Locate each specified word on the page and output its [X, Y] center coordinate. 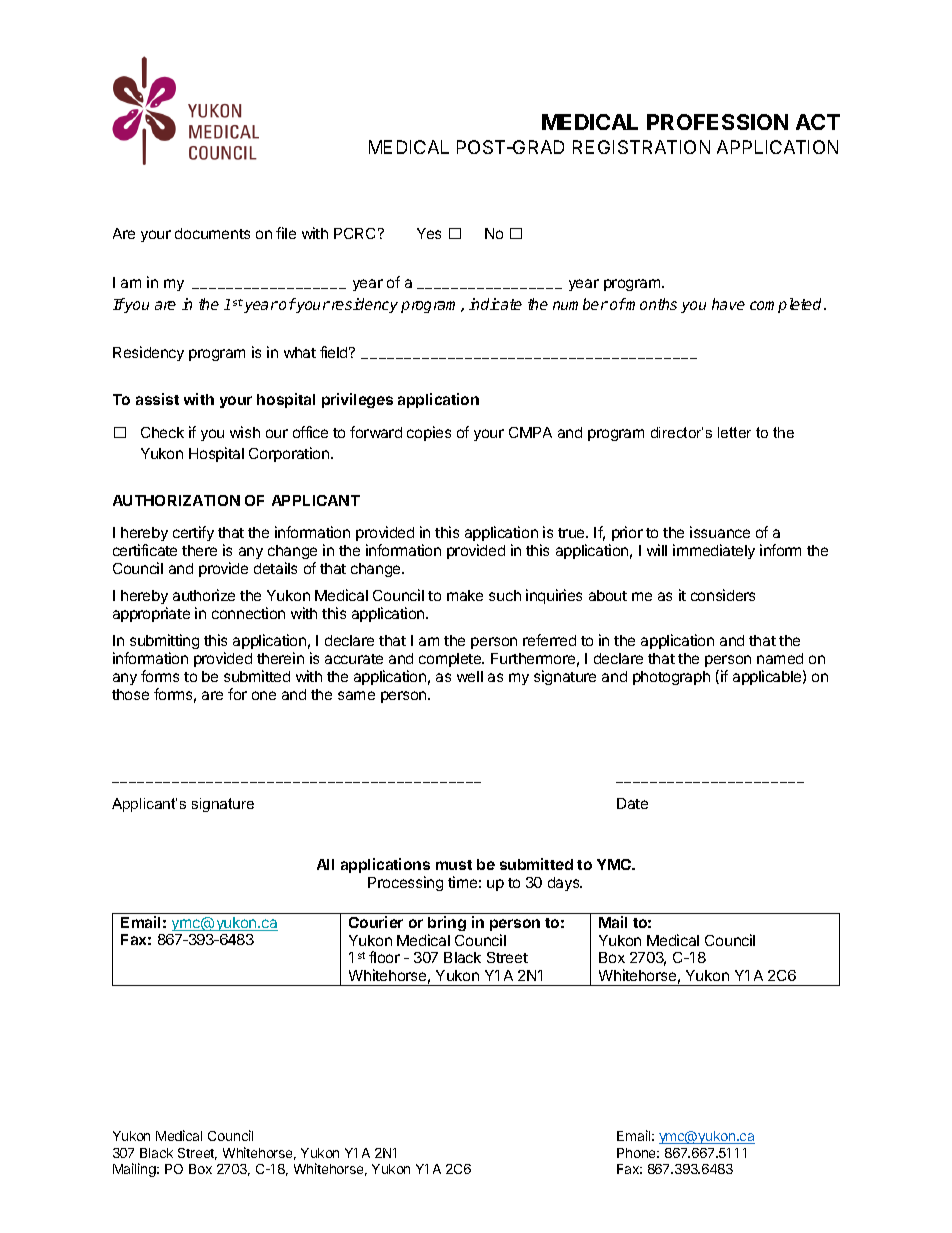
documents [212, 233]
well [470, 676]
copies [429, 433]
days [565, 884]
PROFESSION [717, 122]
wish [245, 432]
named [780, 658]
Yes [429, 233]
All [325, 864]
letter [734, 432]
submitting [163, 643]
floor [384, 957]
